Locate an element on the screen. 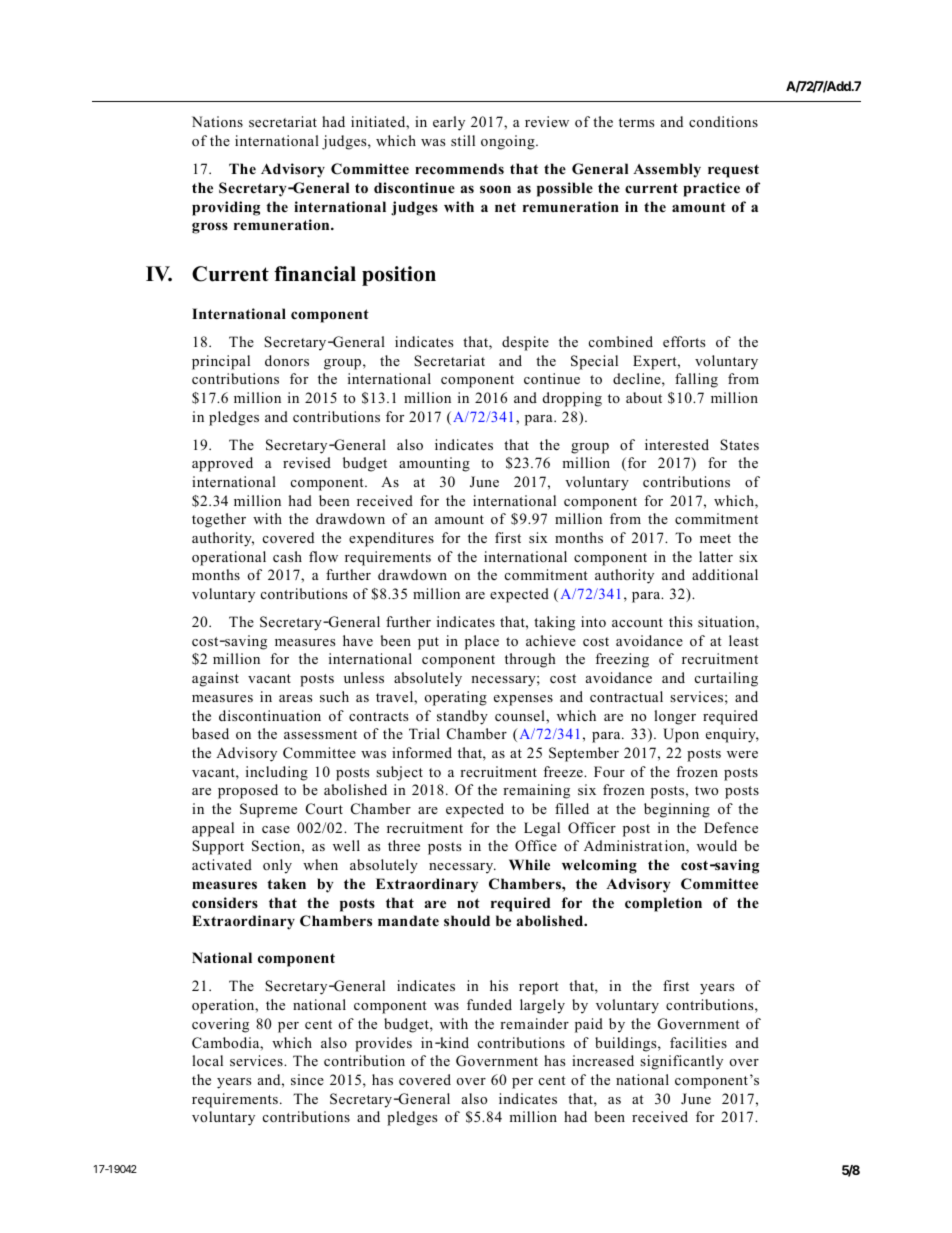  funded is located at coordinates (489, 1004).
